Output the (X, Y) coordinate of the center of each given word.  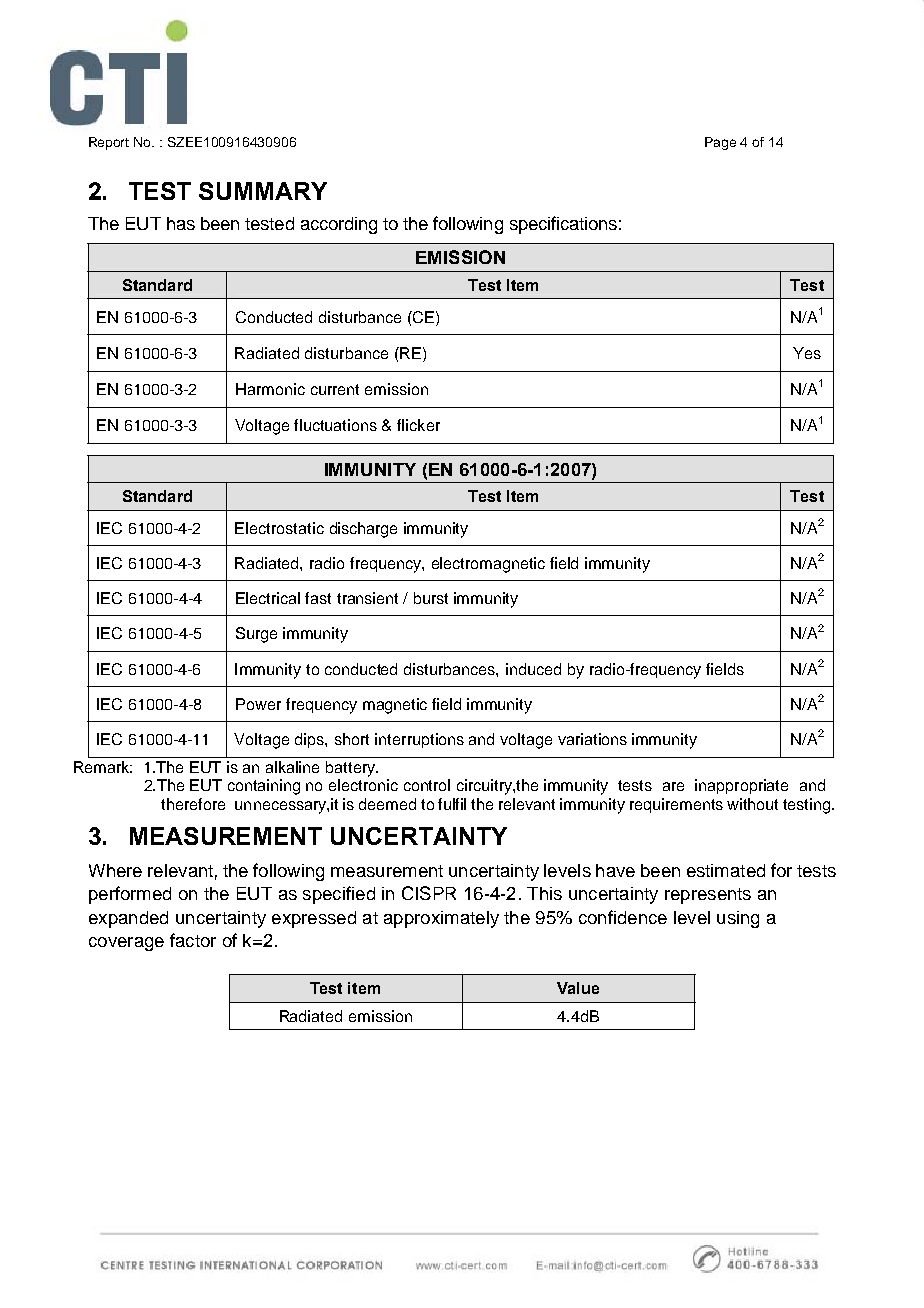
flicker (418, 425)
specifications (563, 225)
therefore (193, 804)
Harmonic (270, 389)
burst (431, 598)
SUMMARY (263, 191)
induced (533, 669)
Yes (807, 353)
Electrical (268, 598)
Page (720, 143)
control (427, 785)
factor (193, 940)
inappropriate (741, 786)
